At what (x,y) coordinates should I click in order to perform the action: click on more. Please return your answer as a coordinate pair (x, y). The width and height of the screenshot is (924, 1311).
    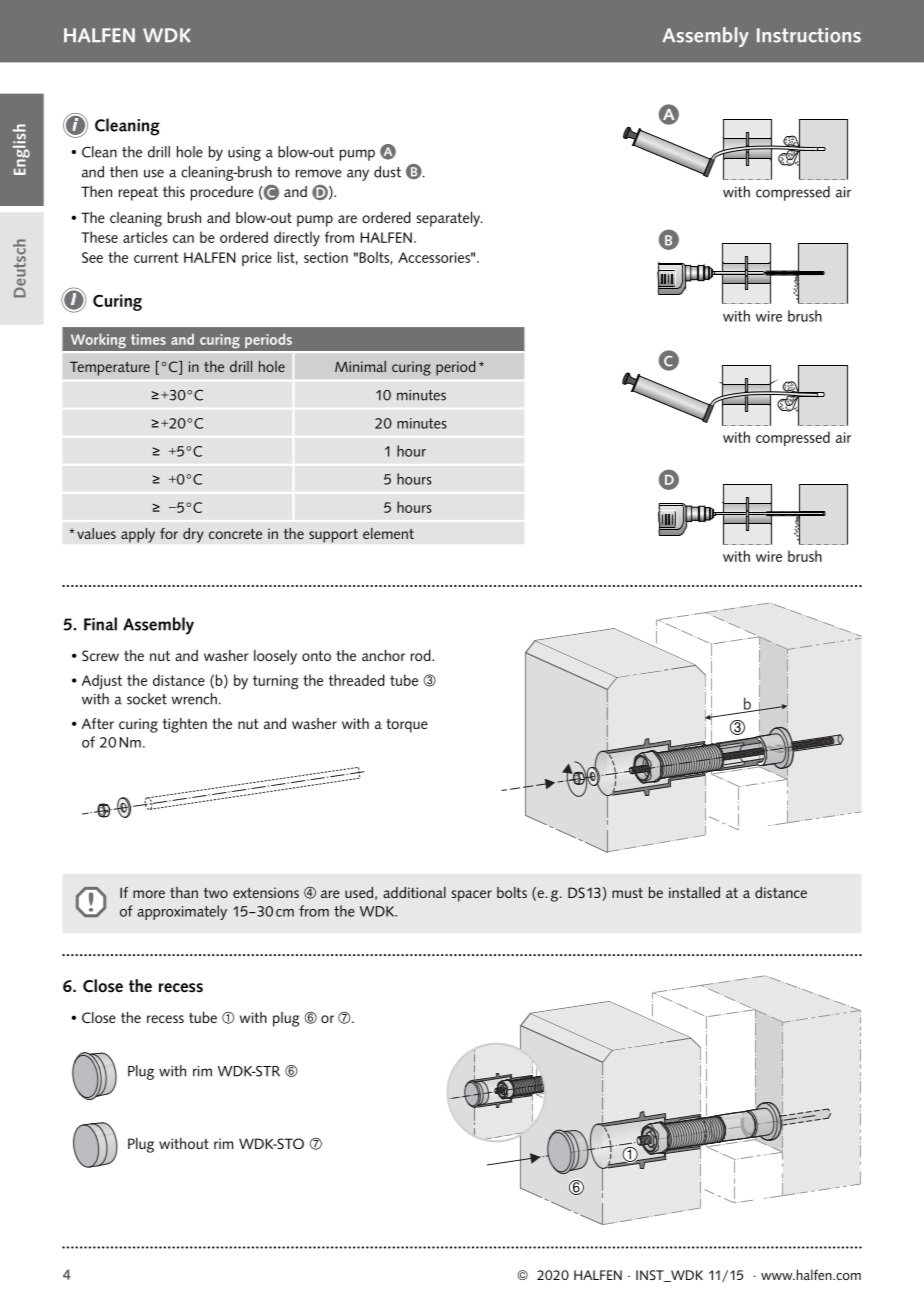
    Looking at the image, I should click on (149, 894).
